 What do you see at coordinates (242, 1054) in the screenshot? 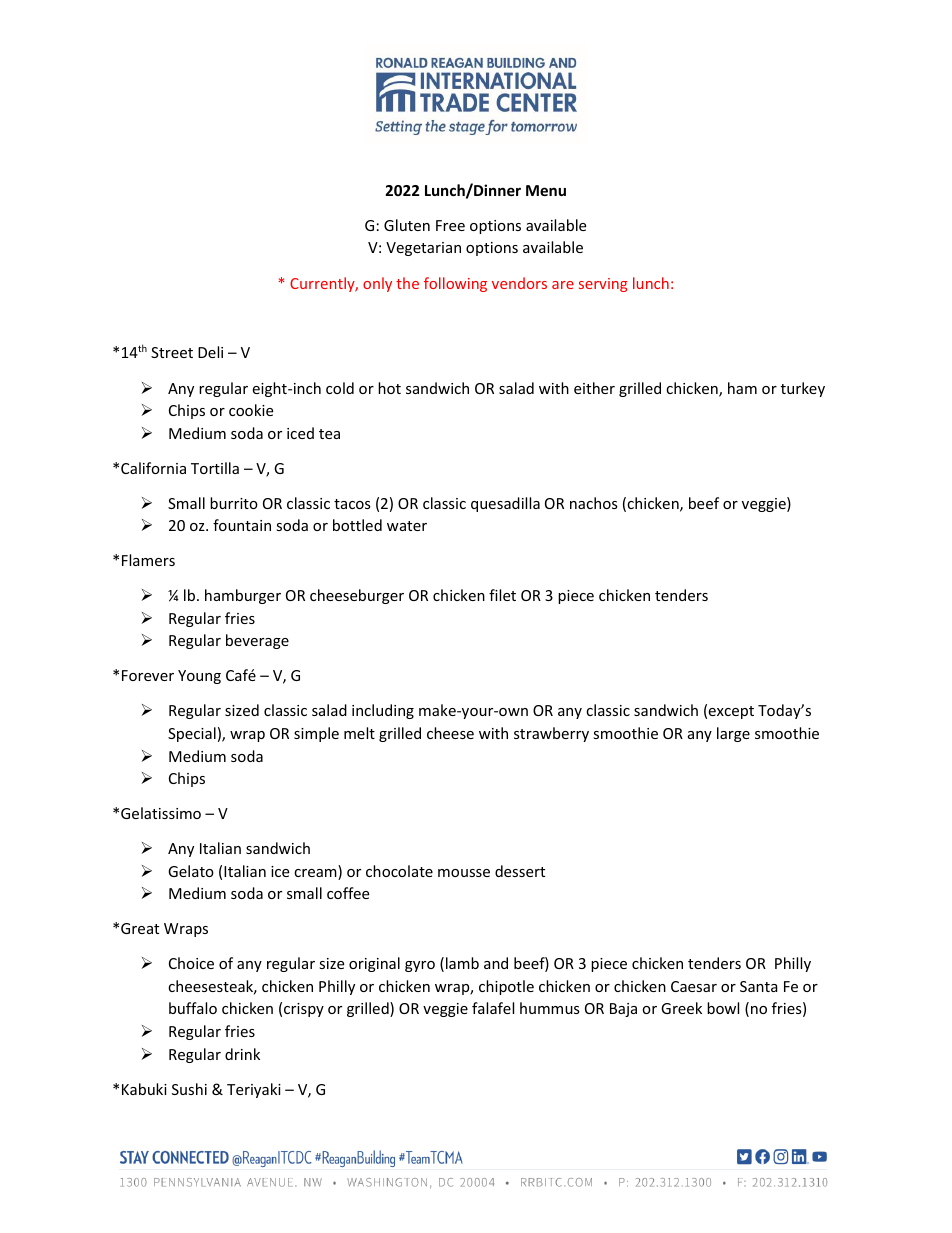
I see `drink` at bounding box center [242, 1054].
